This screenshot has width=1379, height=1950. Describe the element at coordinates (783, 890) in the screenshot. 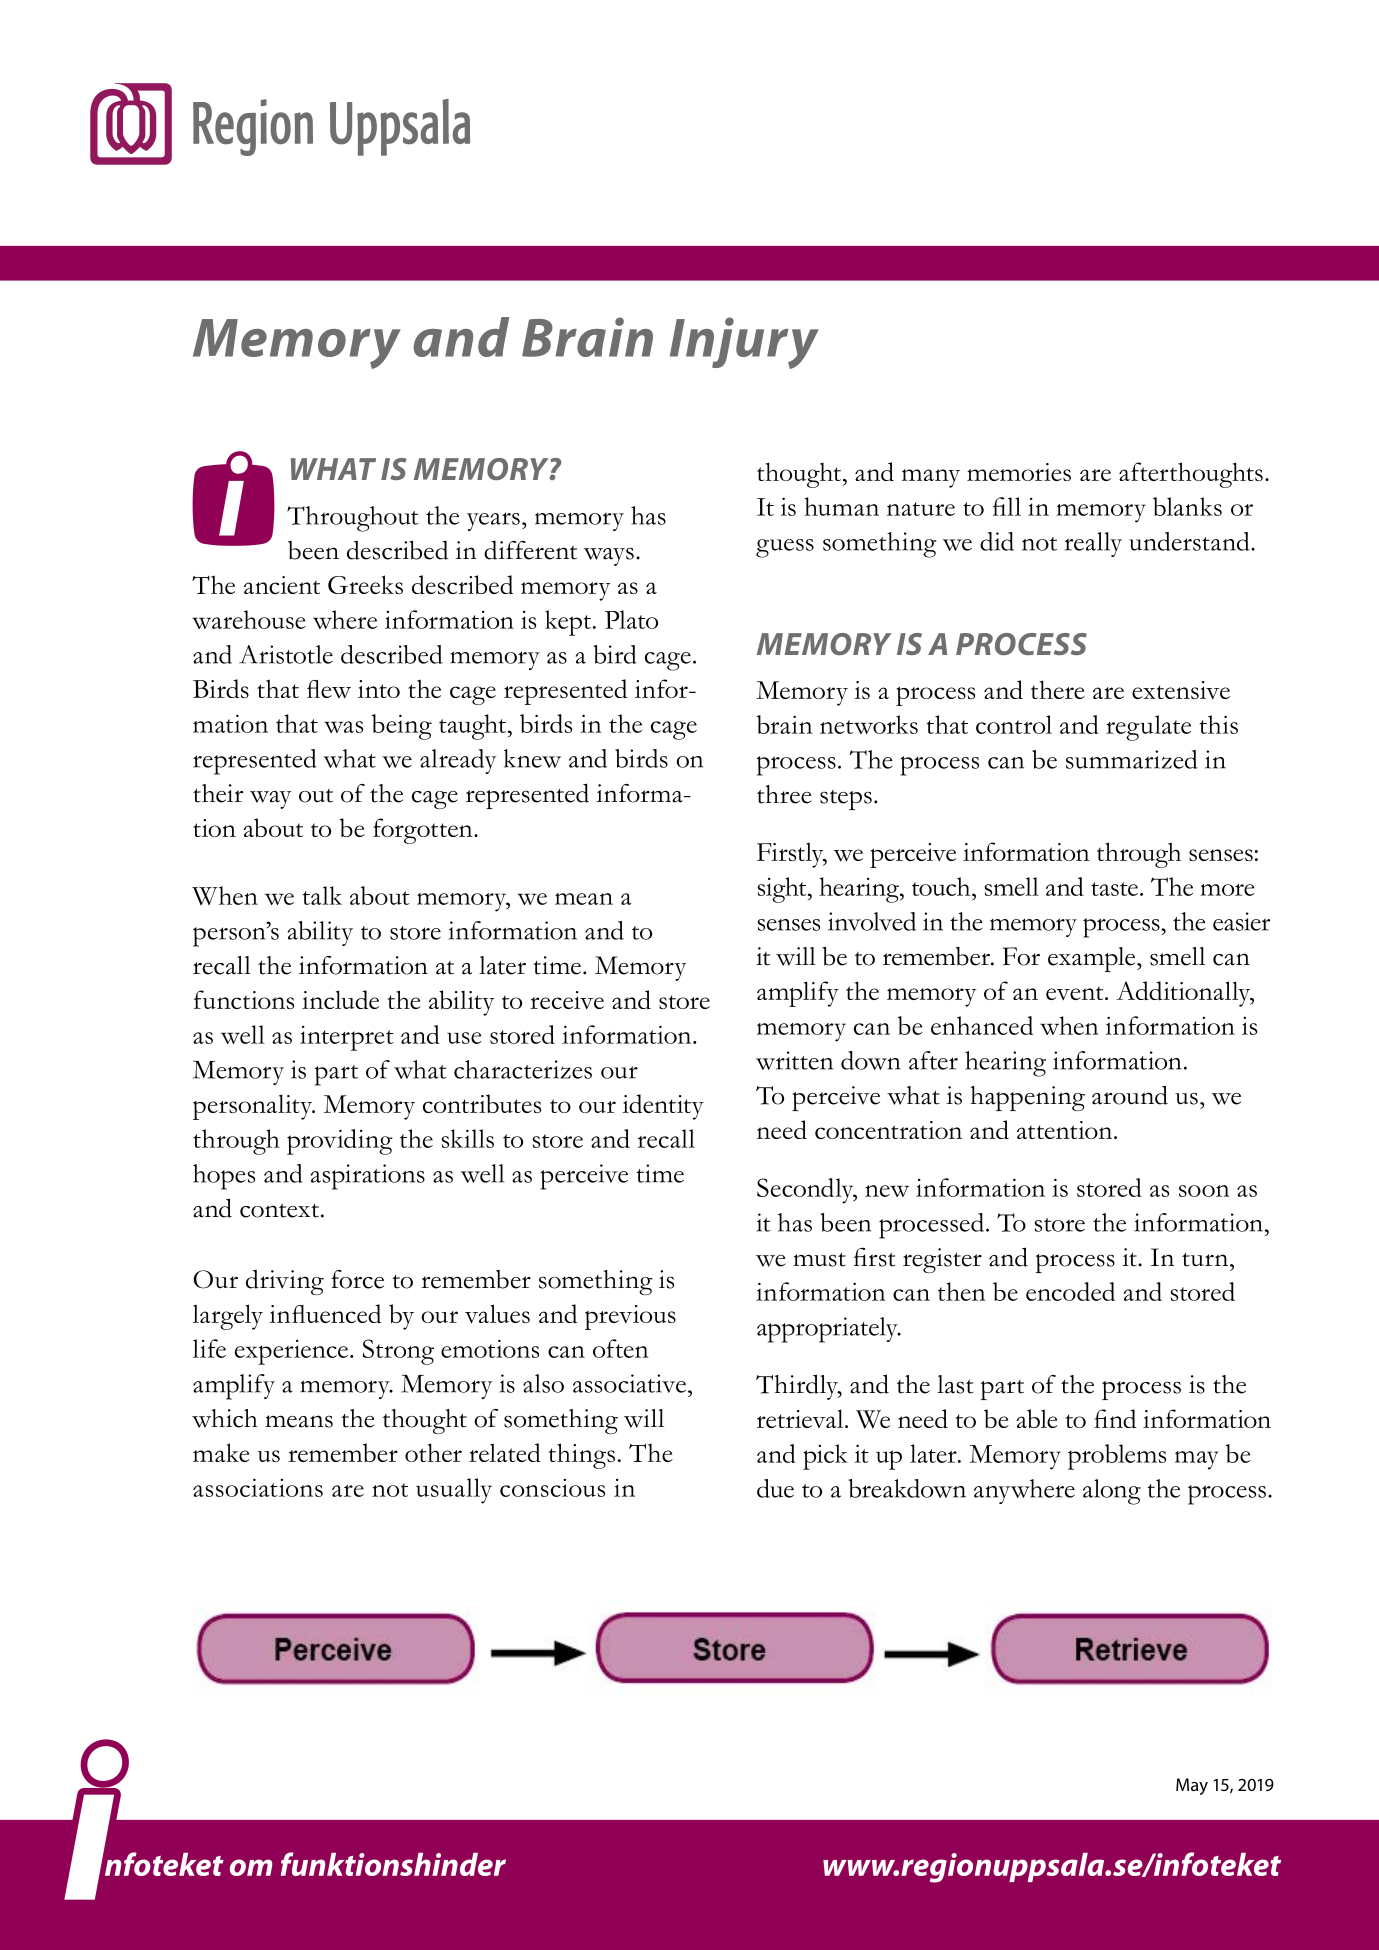

I see `sight` at that location.
